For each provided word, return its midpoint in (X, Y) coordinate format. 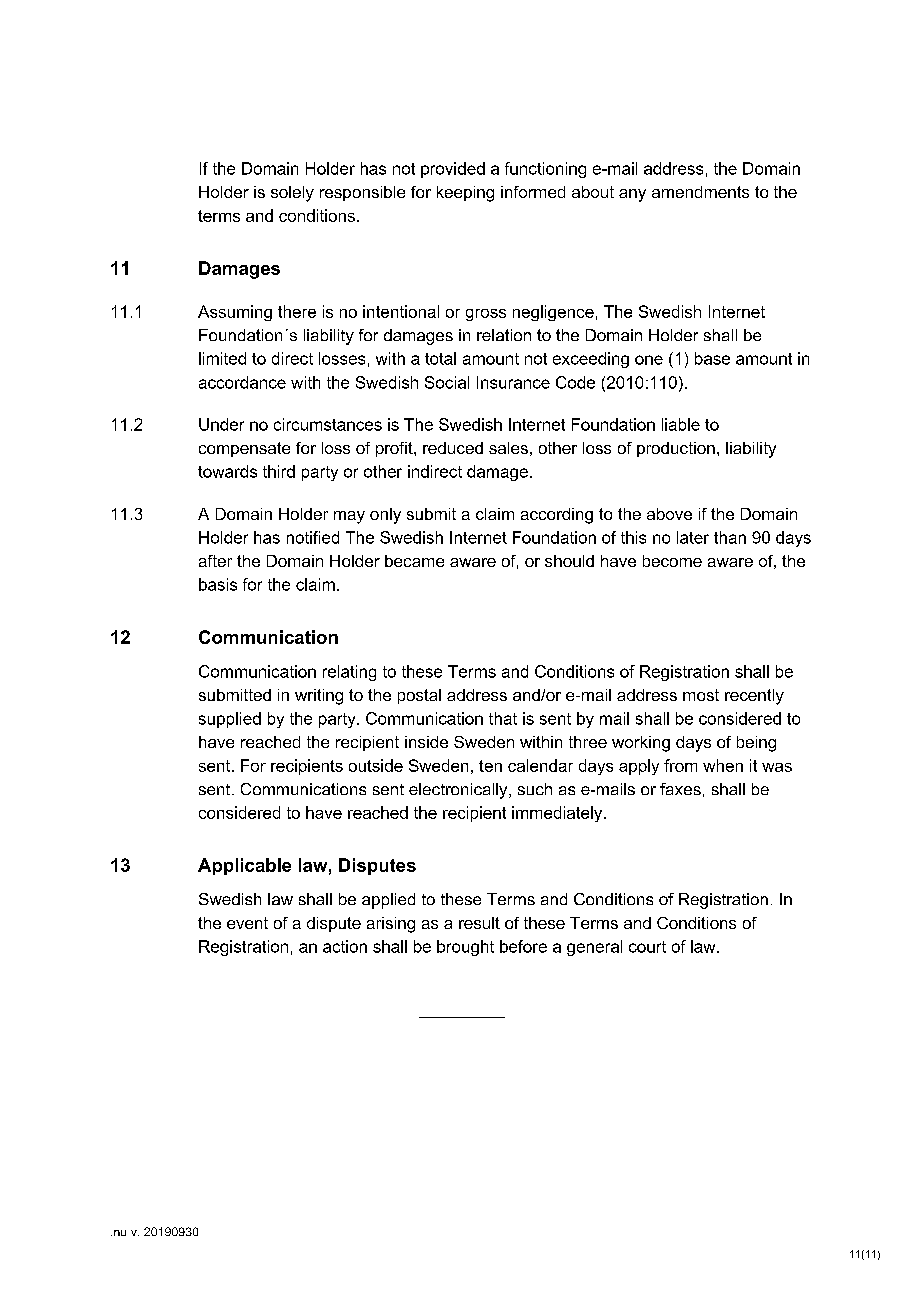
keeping (465, 194)
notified (313, 537)
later (693, 537)
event (247, 923)
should (569, 561)
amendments (700, 192)
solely (292, 194)
